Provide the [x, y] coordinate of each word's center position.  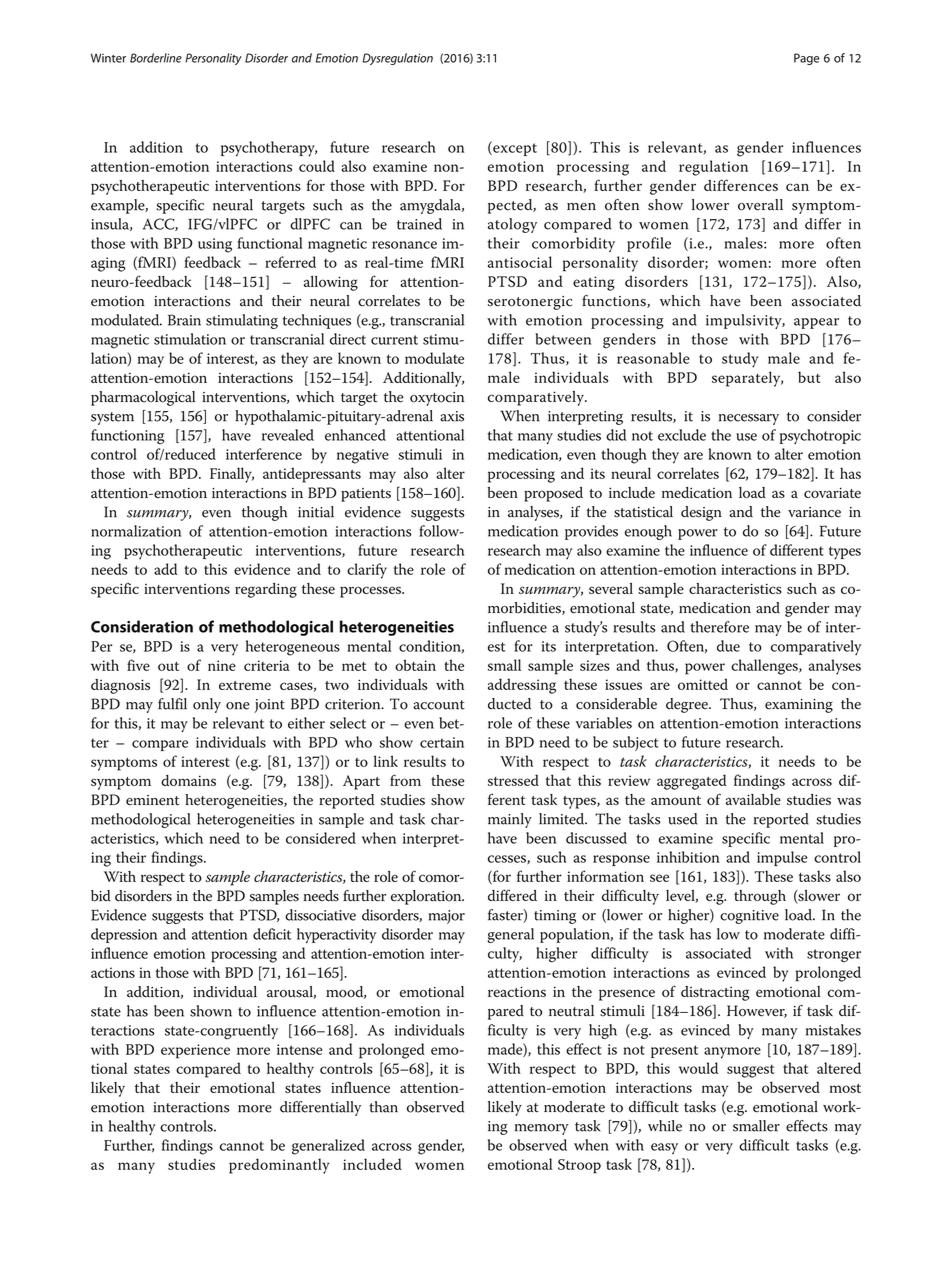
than [383, 1107]
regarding [266, 590]
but [809, 377]
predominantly [279, 1166]
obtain [415, 665]
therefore [719, 627]
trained [419, 224]
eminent [152, 800]
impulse [782, 858]
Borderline [156, 58]
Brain [184, 320]
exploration [427, 897]
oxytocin [437, 399]
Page [807, 59]
